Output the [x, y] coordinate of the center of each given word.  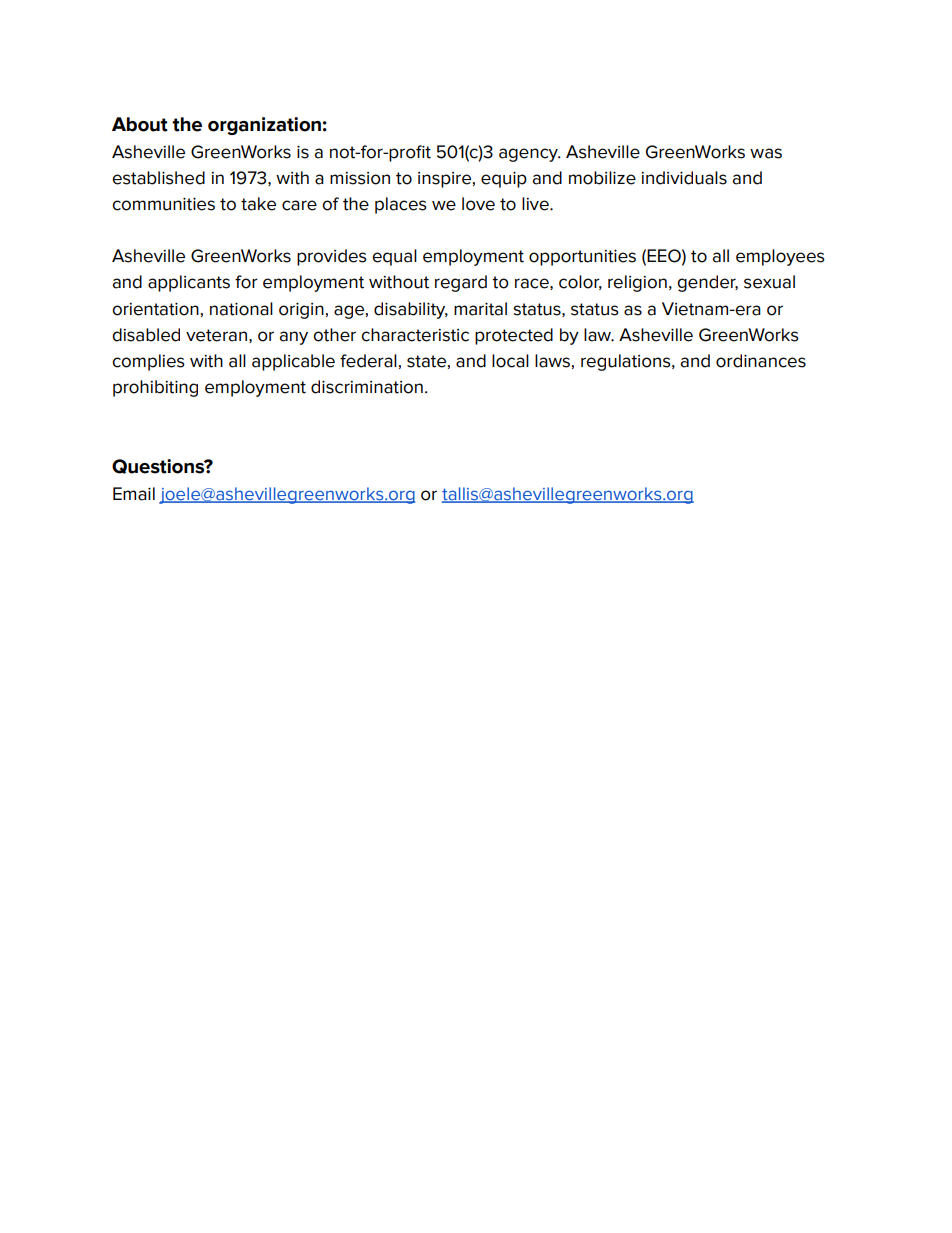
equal [394, 257]
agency [530, 155]
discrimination [367, 387]
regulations [627, 362]
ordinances [761, 361]
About [140, 124]
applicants [189, 283]
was [766, 153]
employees [780, 257]
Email [134, 494]
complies [148, 362]
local [510, 361]
